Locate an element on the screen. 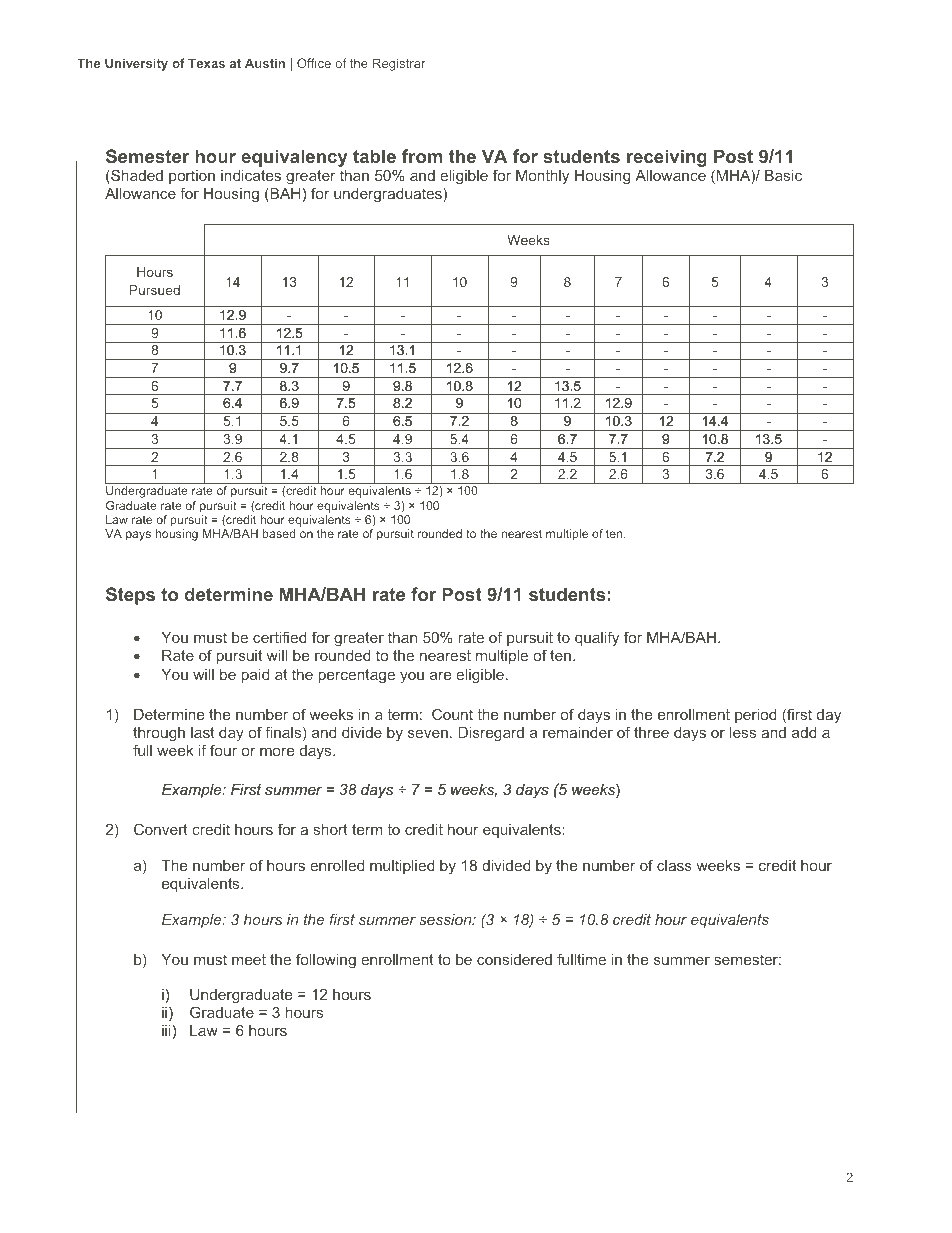  Texas is located at coordinates (206, 63).
